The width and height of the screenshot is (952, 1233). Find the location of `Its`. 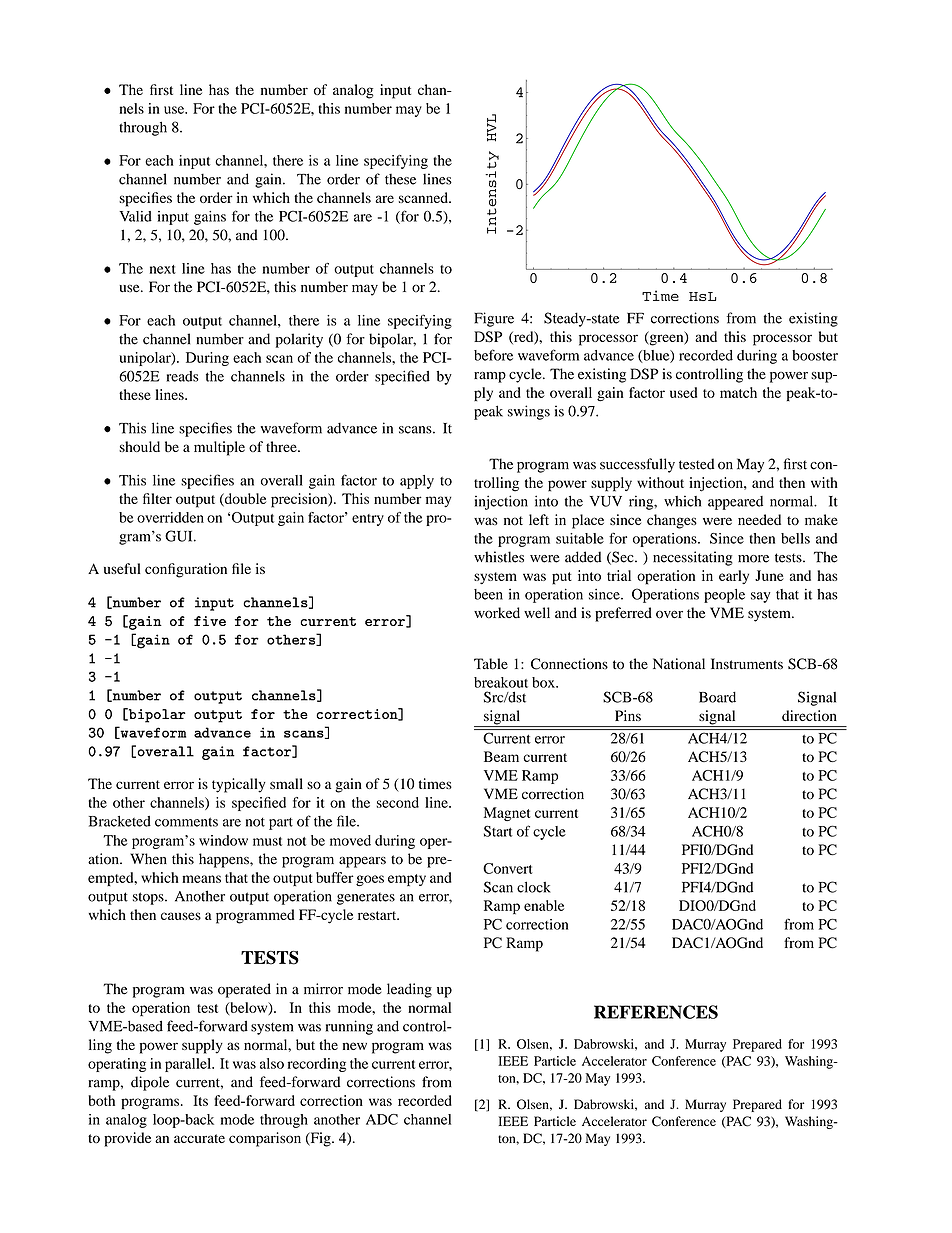

Its is located at coordinates (200, 1100).
